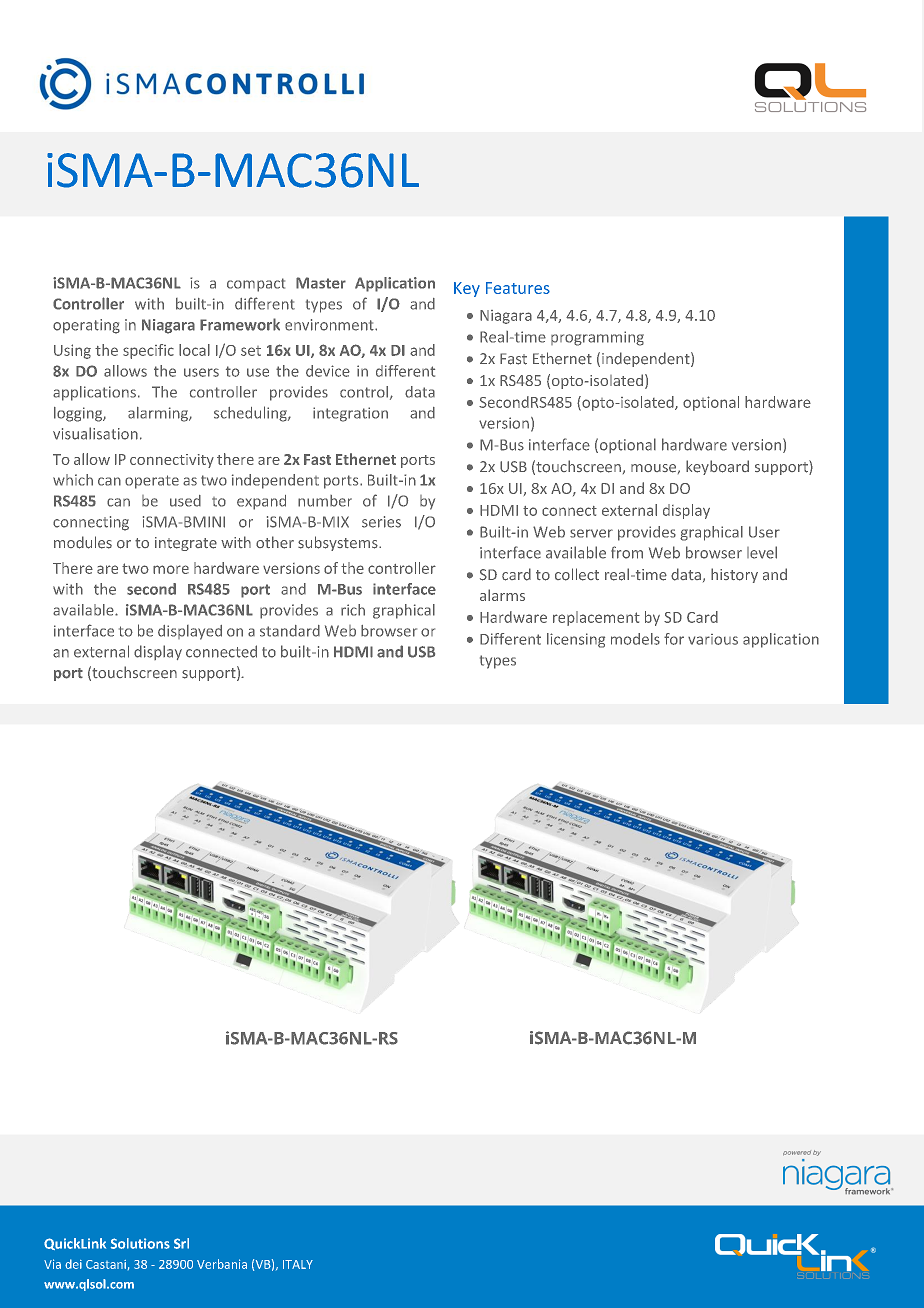 The width and height of the screenshot is (924, 1308). I want to click on ITALY, so click(298, 1264).
